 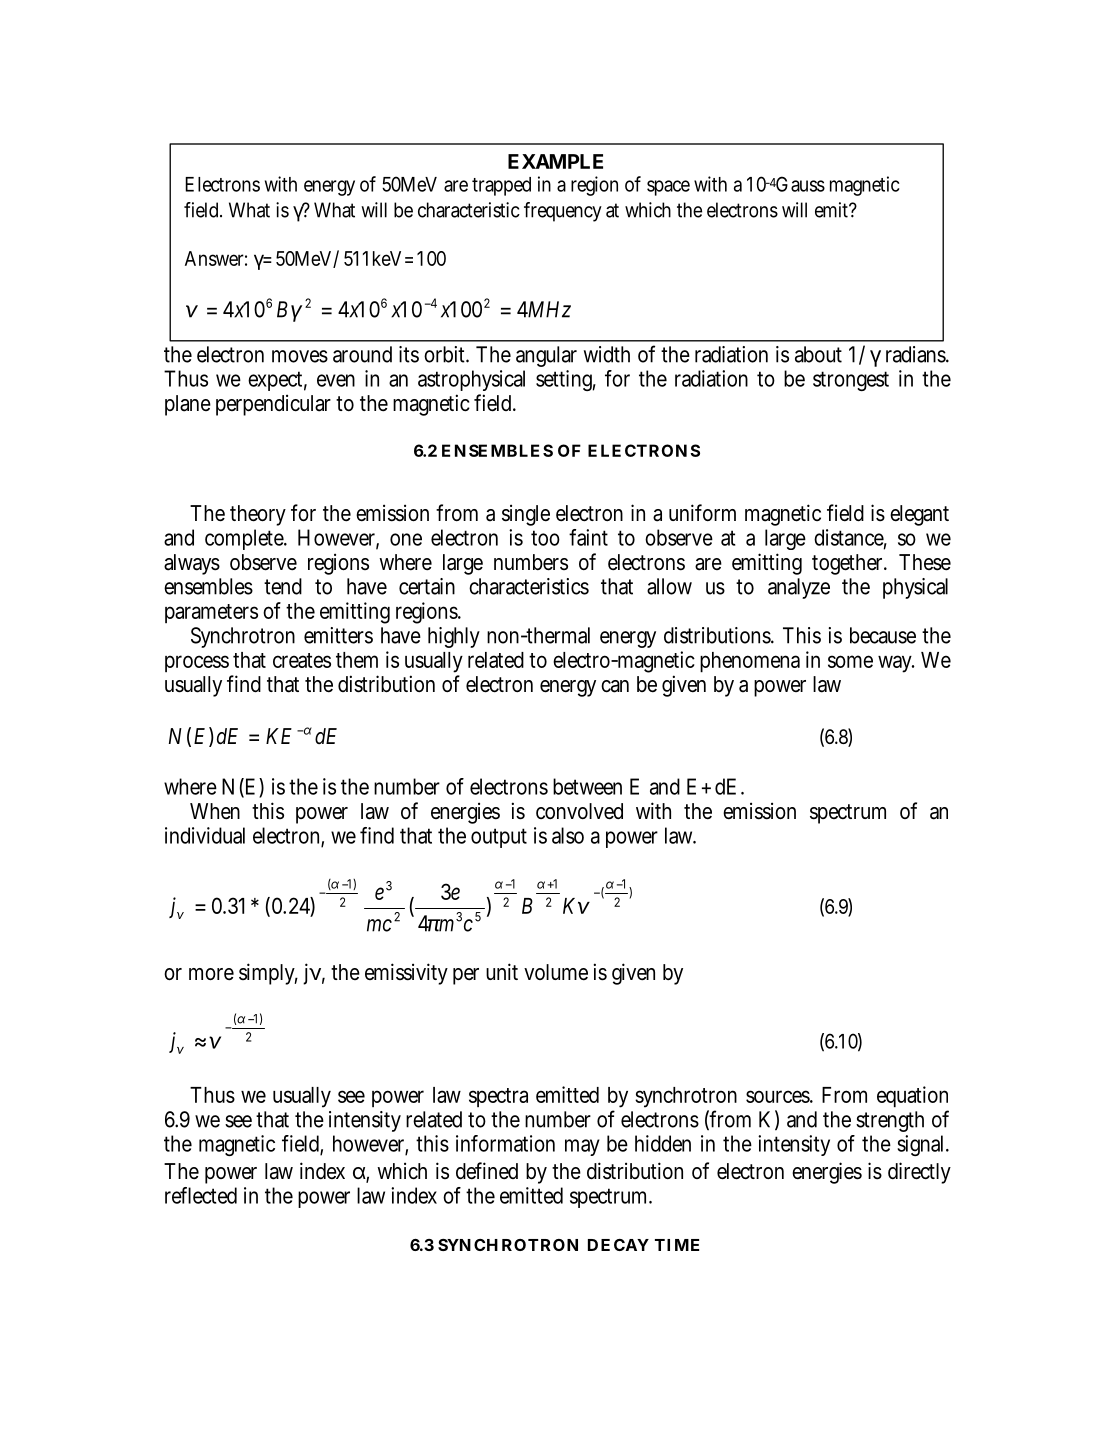 I want to click on creates, so click(x=302, y=660).
